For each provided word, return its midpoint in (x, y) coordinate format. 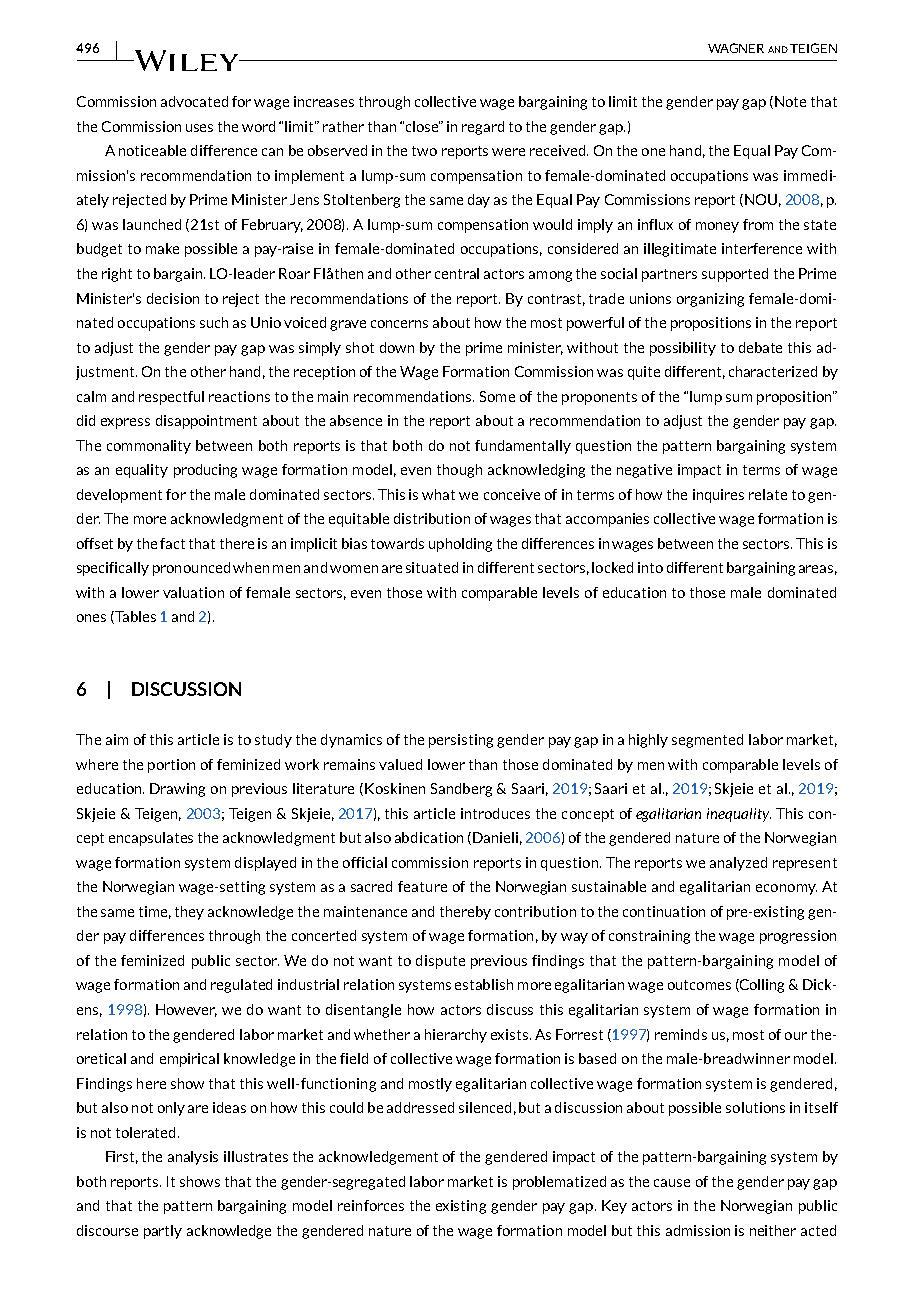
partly (163, 1232)
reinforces (371, 1205)
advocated (194, 101)
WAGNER (736, 48)
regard (483, 128)
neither (773, 1230)
